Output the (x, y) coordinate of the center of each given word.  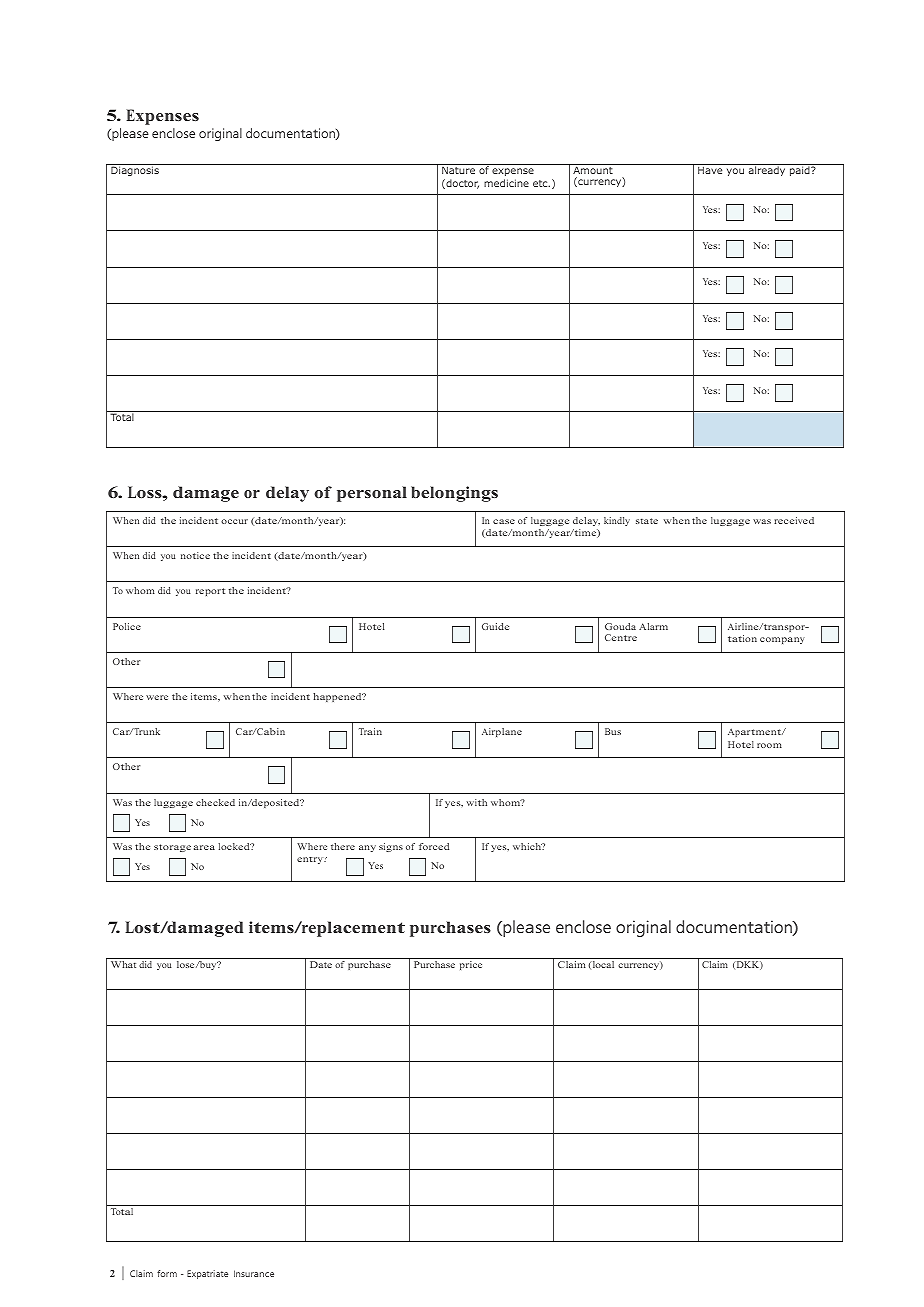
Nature (458, 170)
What (123, 964)
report (210, 592)
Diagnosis (135, 171)
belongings (454, 494)
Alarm (653, 626)
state (647, 521)
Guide (495, 626)
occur (234, 521)
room (769, 745)
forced (434, 846)
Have (710, 170)
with (477, 802)
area (204, 847)
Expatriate (207, 1274)
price (471, 965)
